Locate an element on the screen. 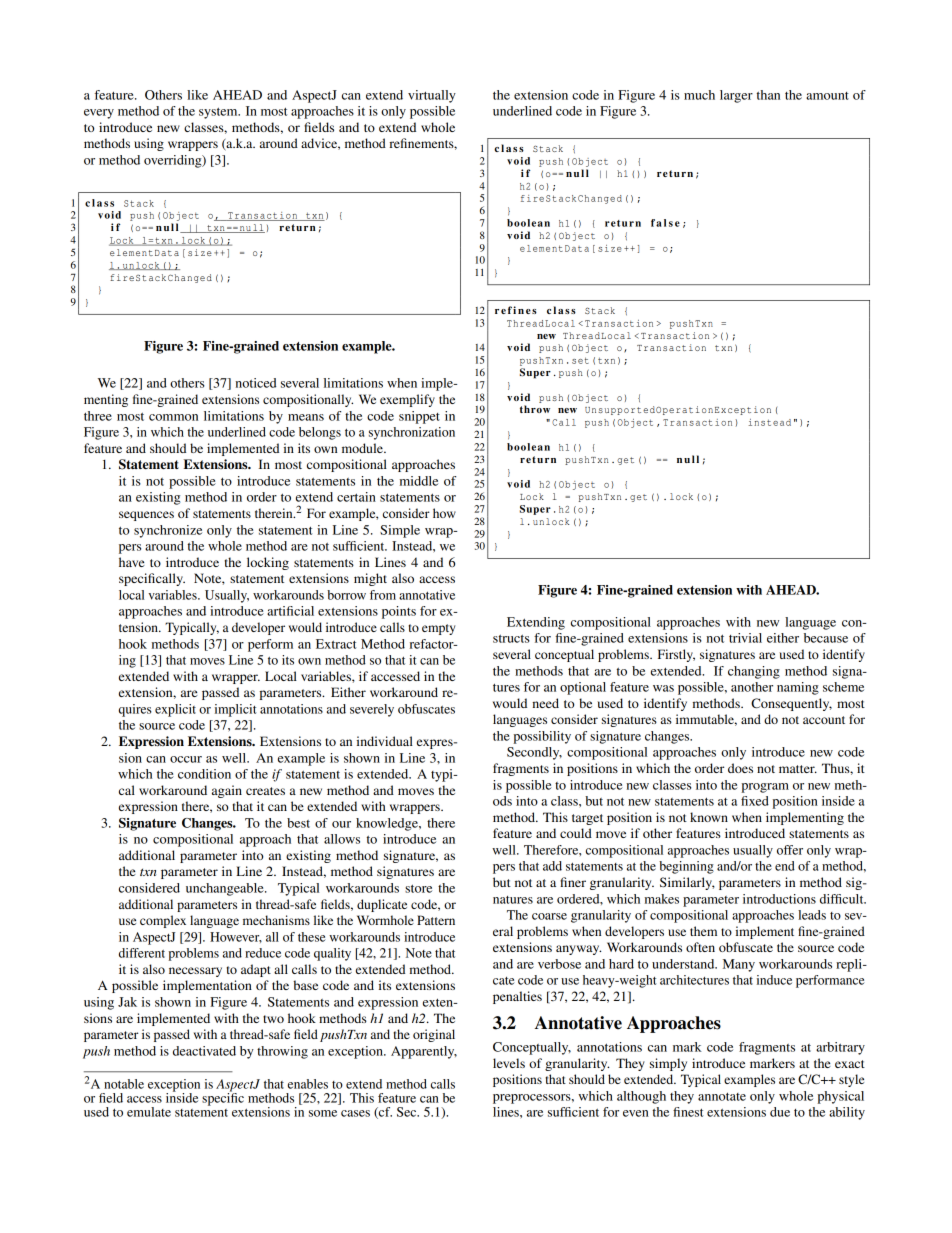  than is located at coordinates (768, 95).
